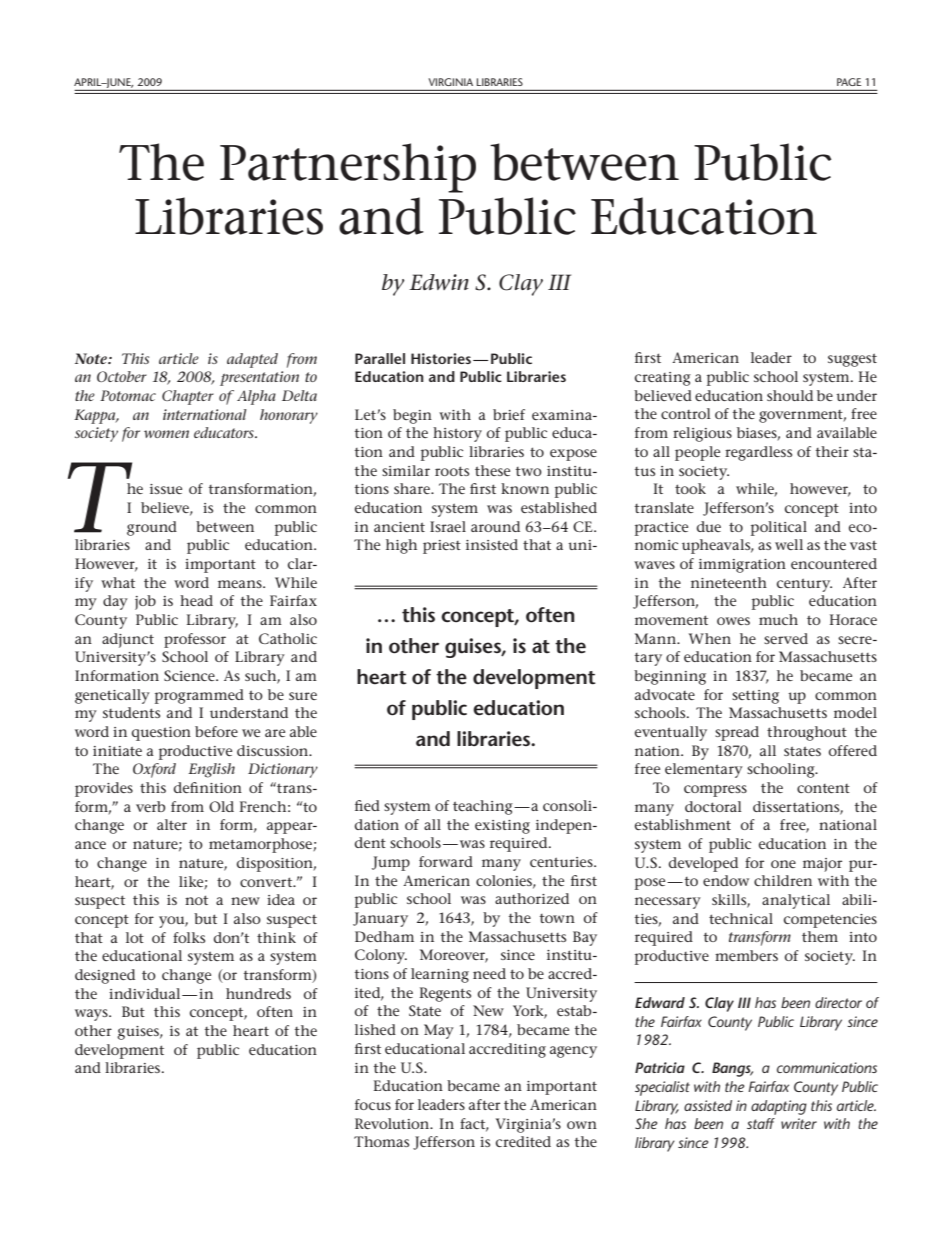 The image size is (952, 1233). Describe the element at coordinates (373, 1104) in the screenshot. I see `focus` at that location.
